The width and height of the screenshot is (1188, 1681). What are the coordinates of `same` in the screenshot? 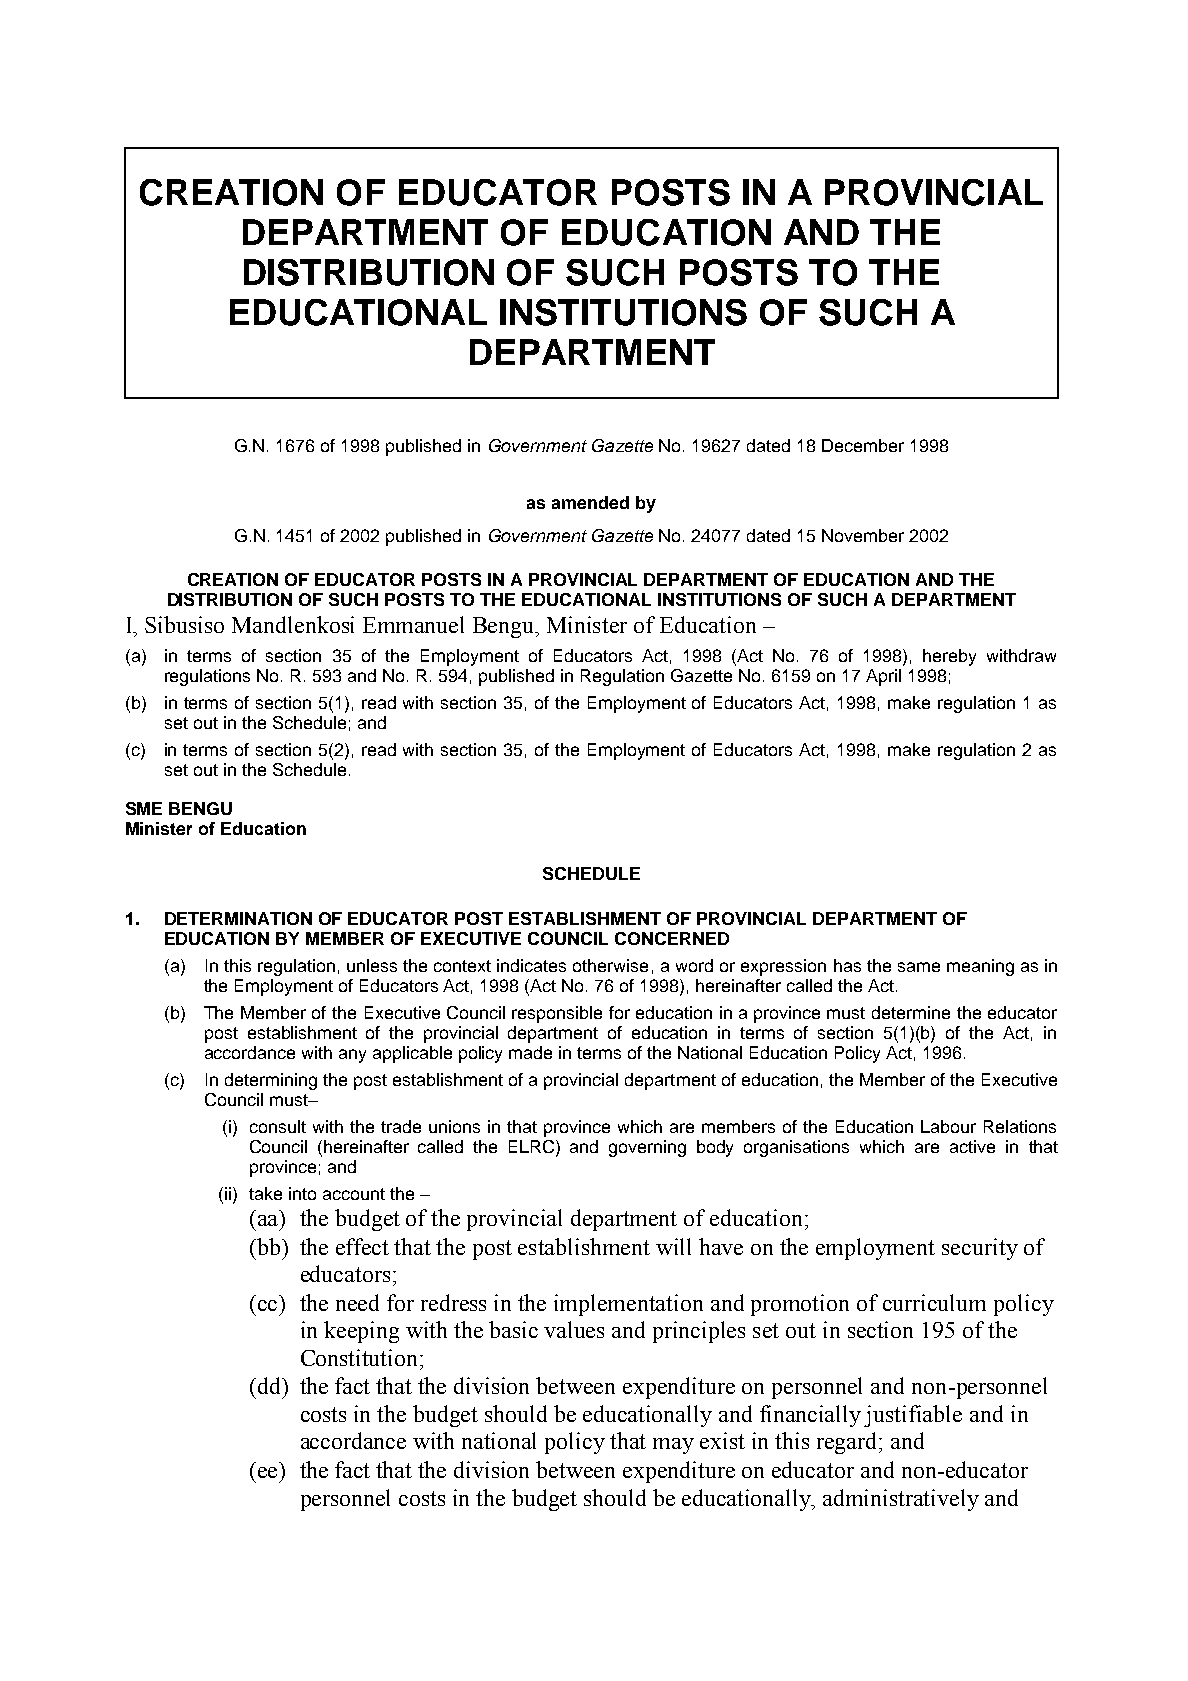 It's located at (919, 967).
